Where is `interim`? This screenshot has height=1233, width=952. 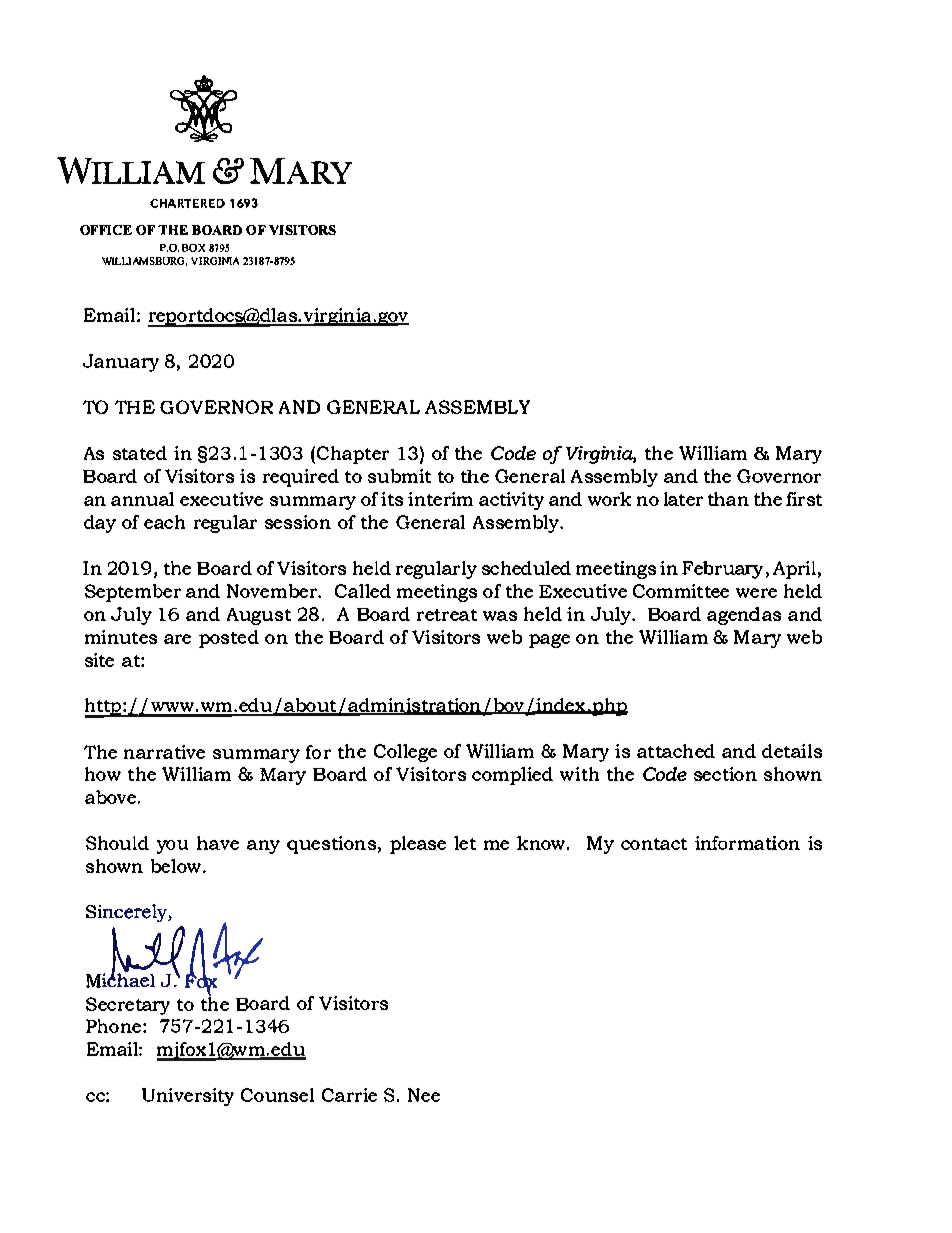 interim is located at coordinates (440, 499).
